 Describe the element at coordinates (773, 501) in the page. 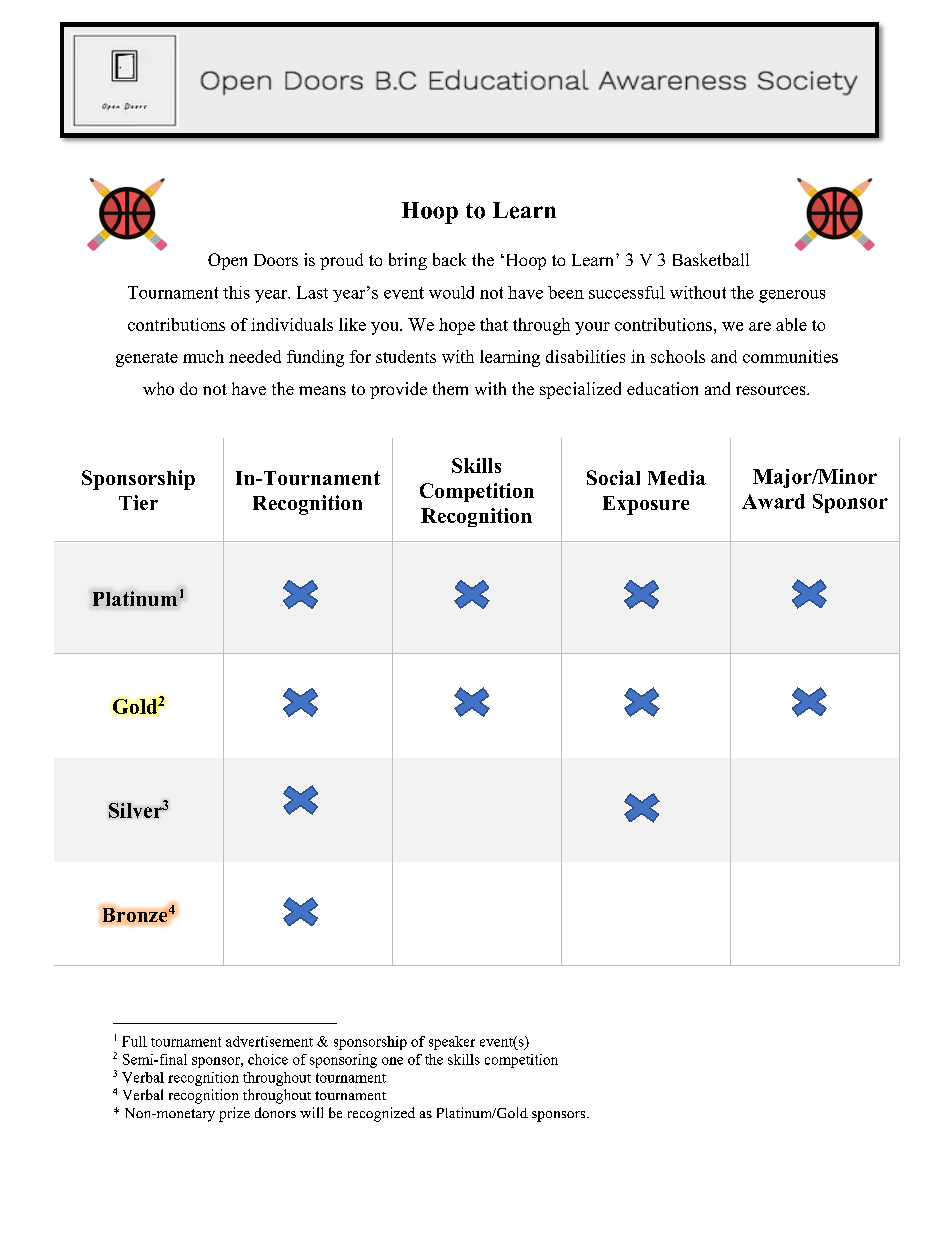

I see `Award` at that location.
